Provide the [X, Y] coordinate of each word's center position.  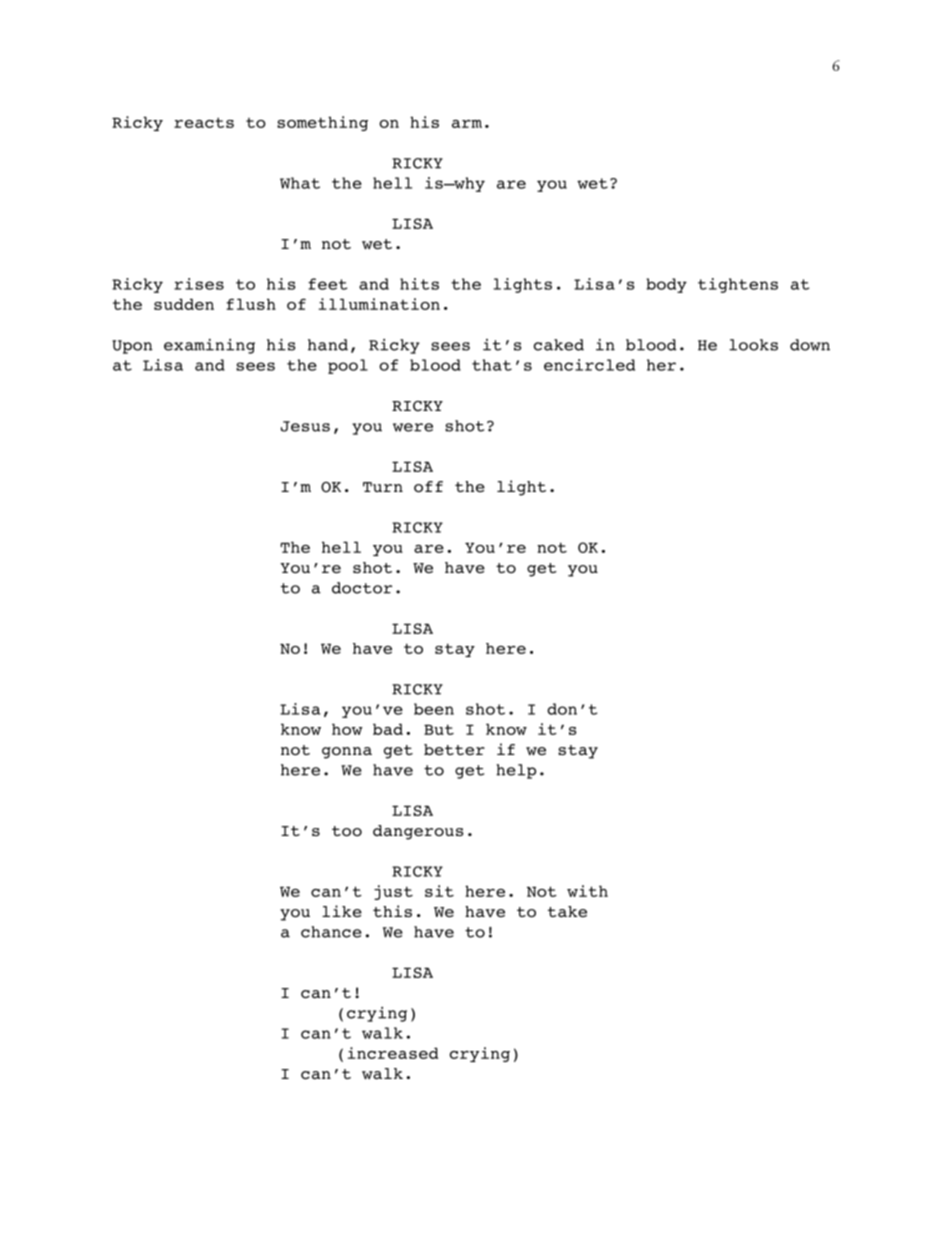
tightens [738, 285]
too [347, 831]
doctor [362, 588]
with [587, 891]
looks [753, 345]
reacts [204, 122]
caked [559, 345]
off [428, 486]
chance [331, 932]
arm [467, 124]
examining [209, 346]
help [516, 771]
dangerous [418, 832]
